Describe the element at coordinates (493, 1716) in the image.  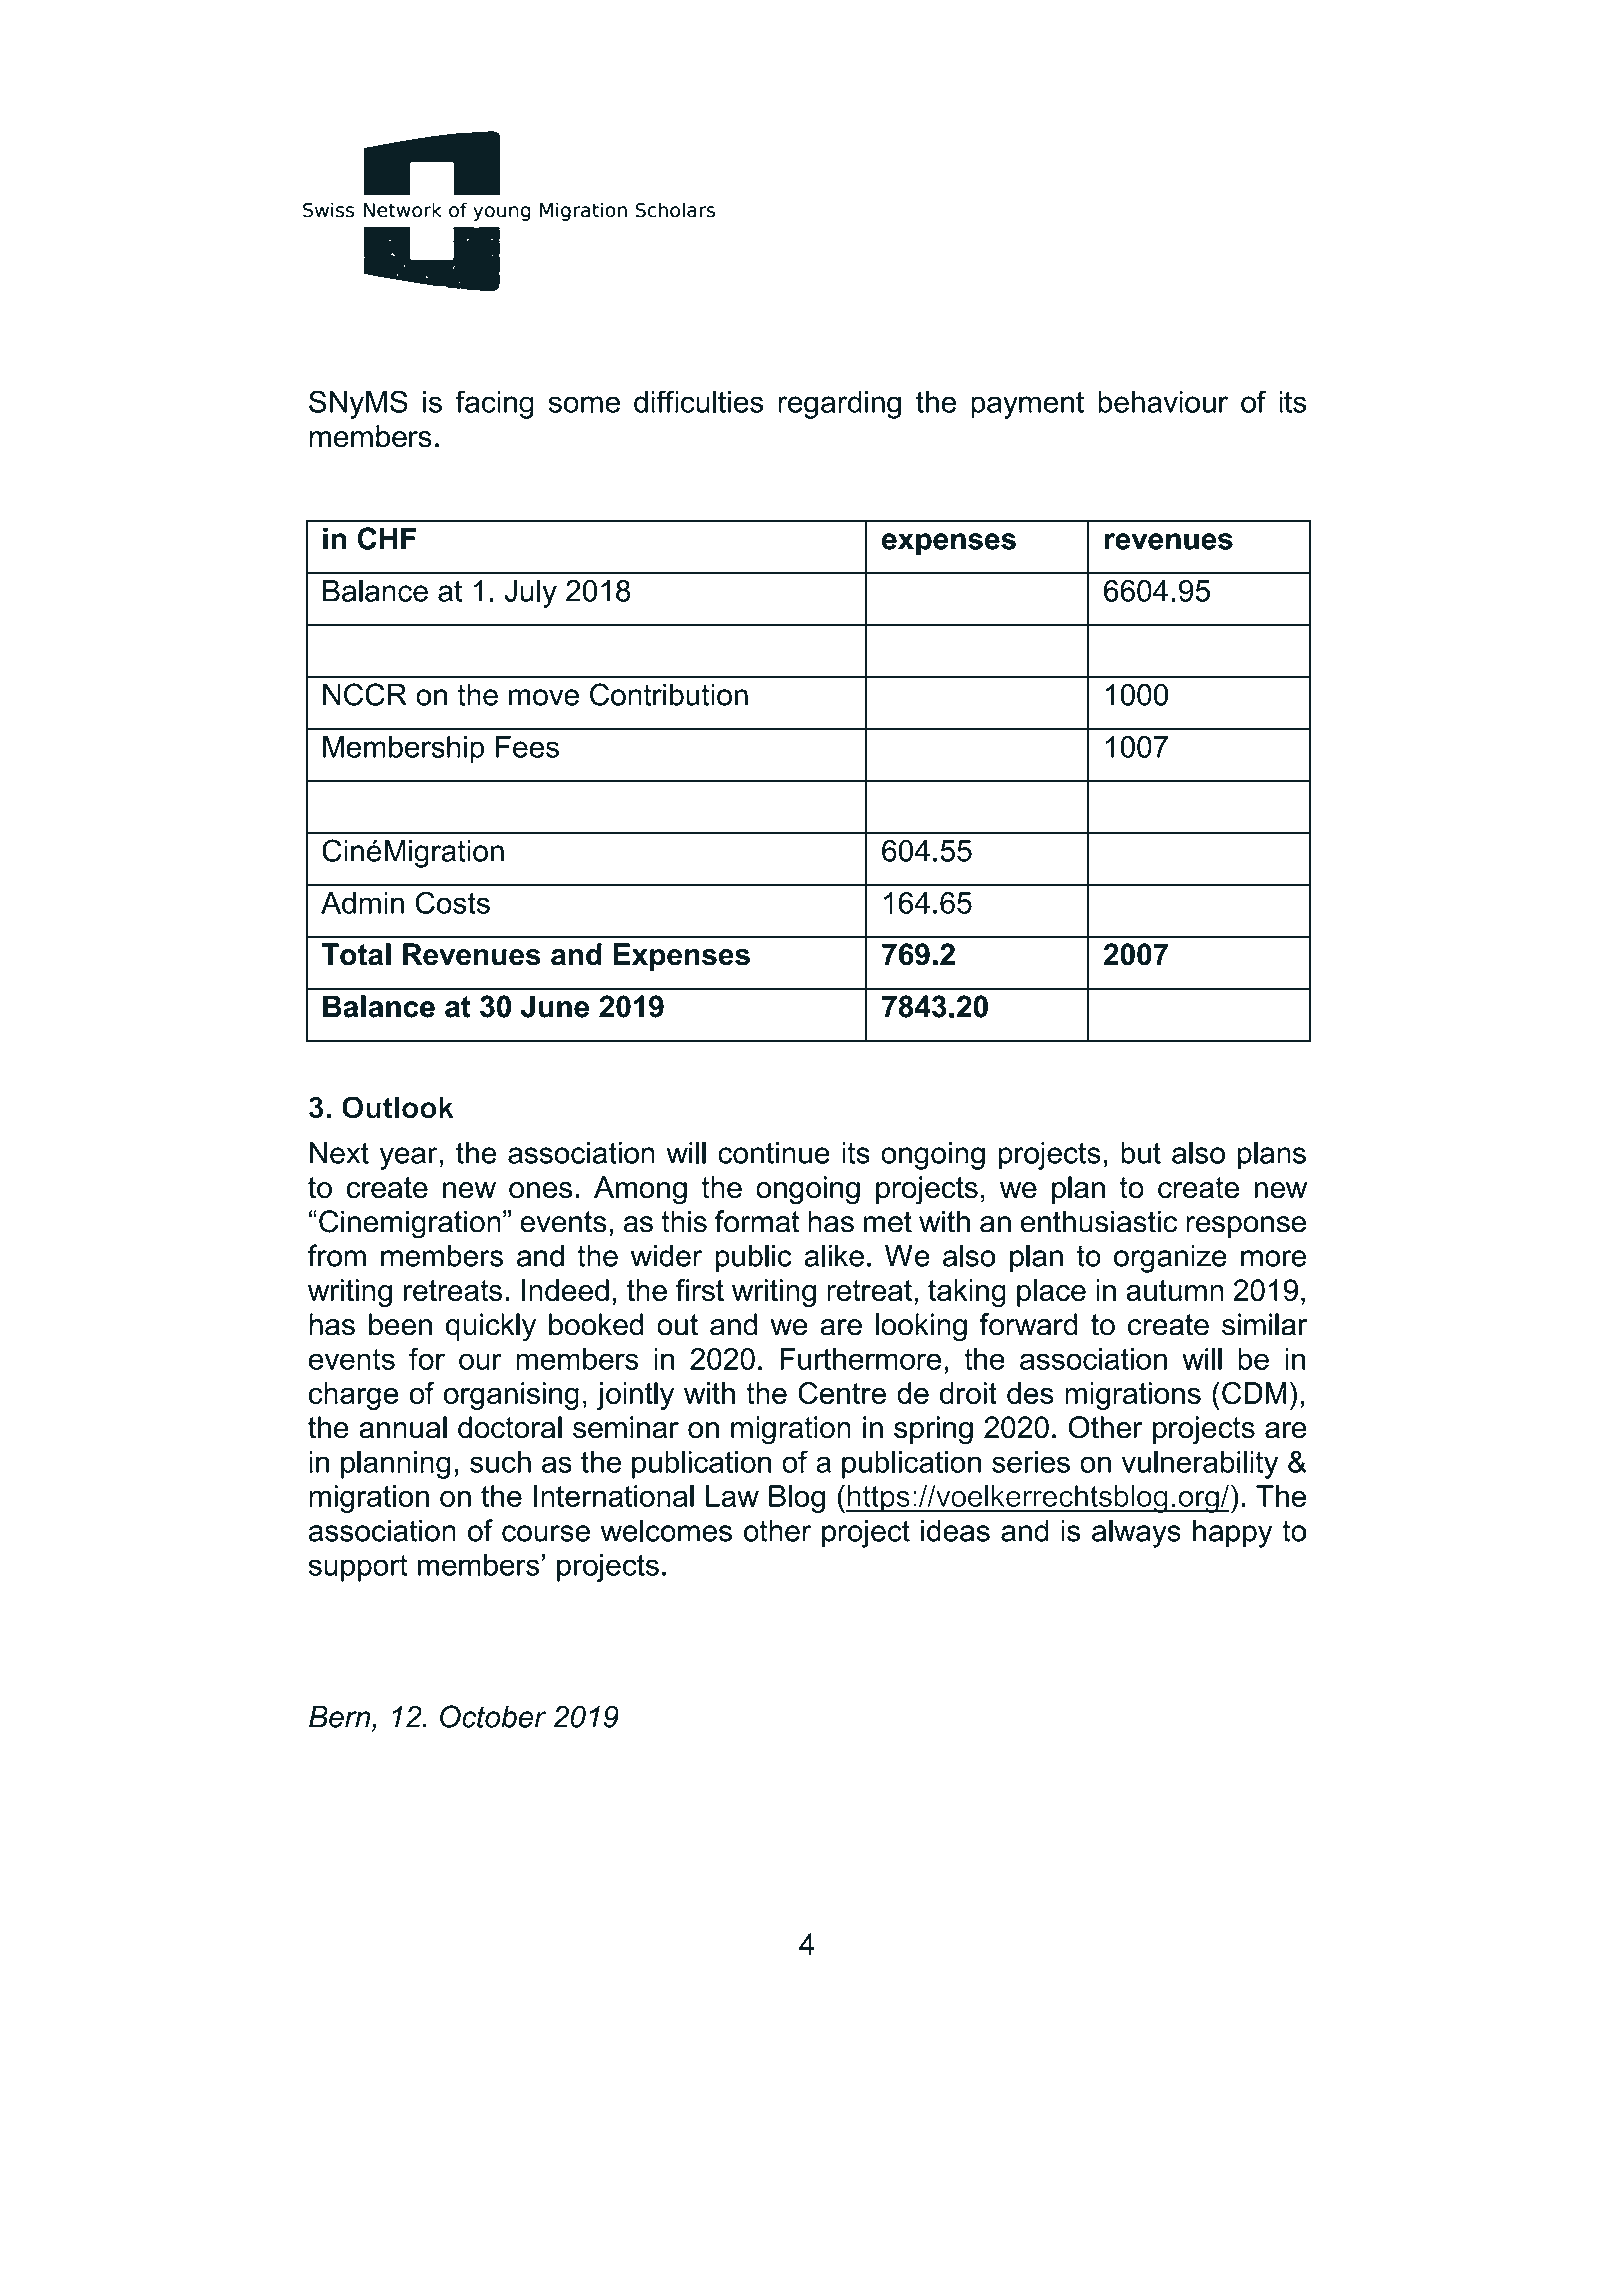
I see `October` at that location.
